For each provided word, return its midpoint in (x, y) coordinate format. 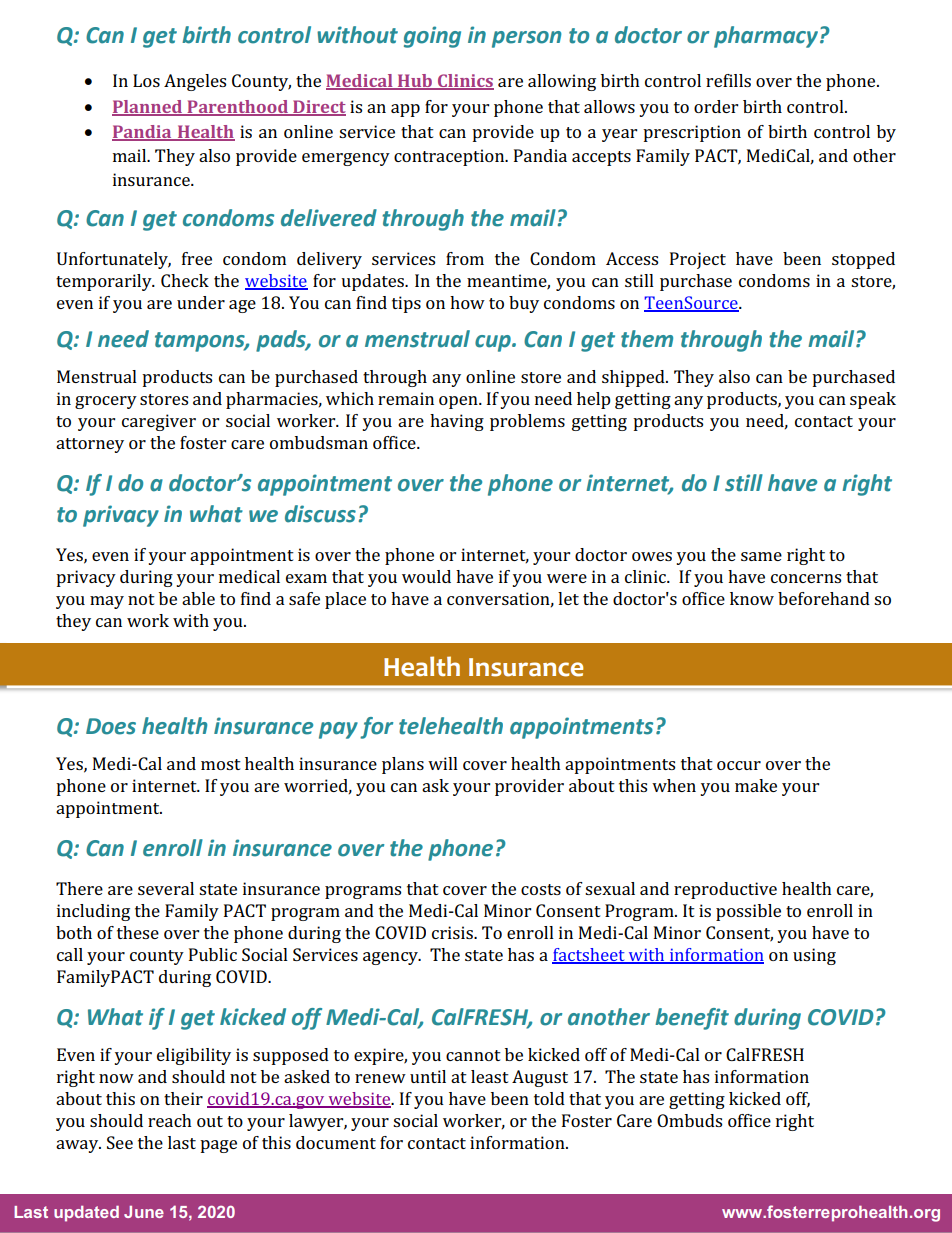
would (426, 576)
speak (873, 400)
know (752, 598)
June (144, 1212)
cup (494, 343)
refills (728, 80)
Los (146, 80)
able (198, 598)
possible (748, 912)
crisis (453, 932)
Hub (415, 82)
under (201, 302)
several (166, 888)
